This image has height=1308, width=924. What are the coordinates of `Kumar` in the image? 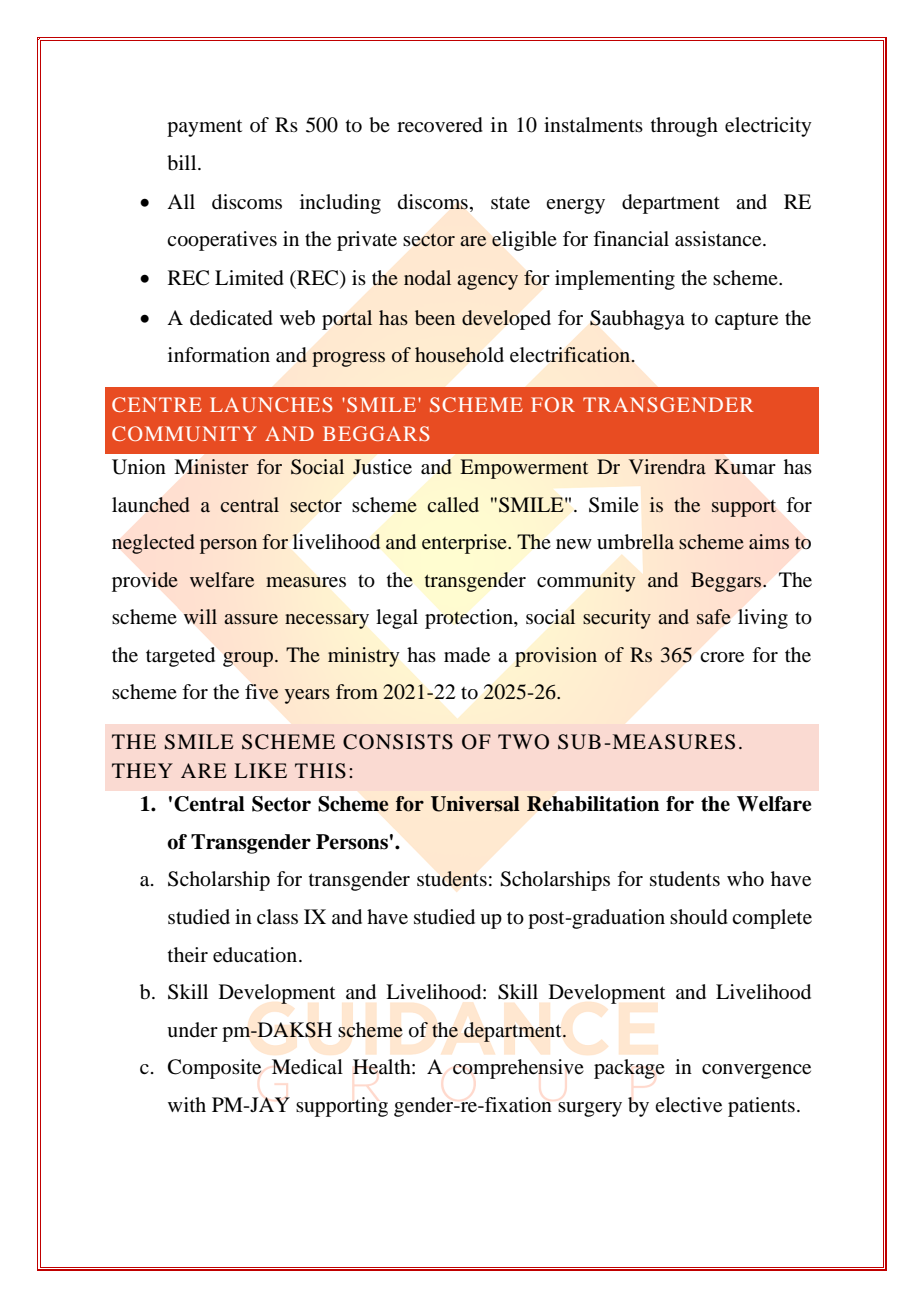 It's located at (745, 467).
